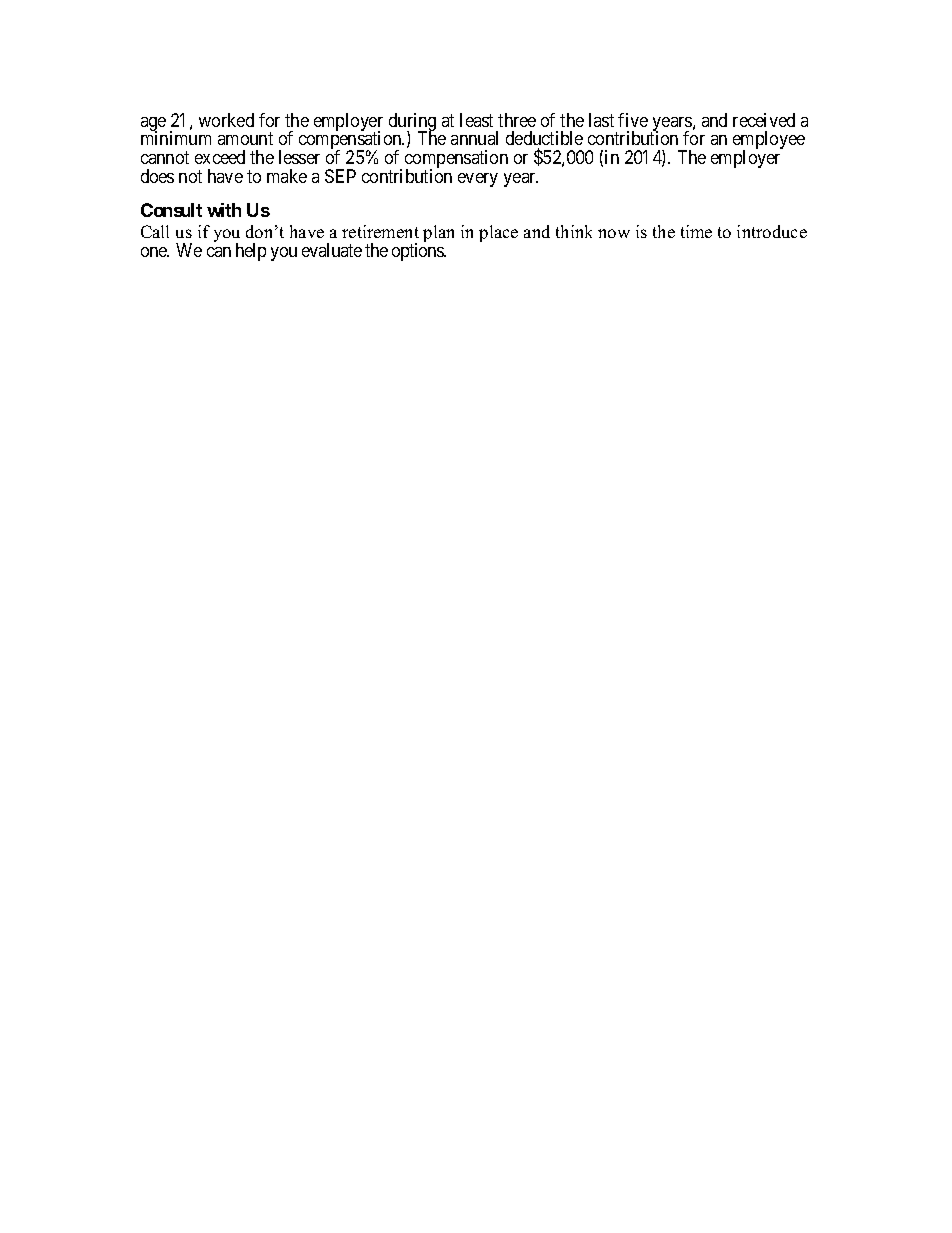  I want to click on five, so click(633, 120).
